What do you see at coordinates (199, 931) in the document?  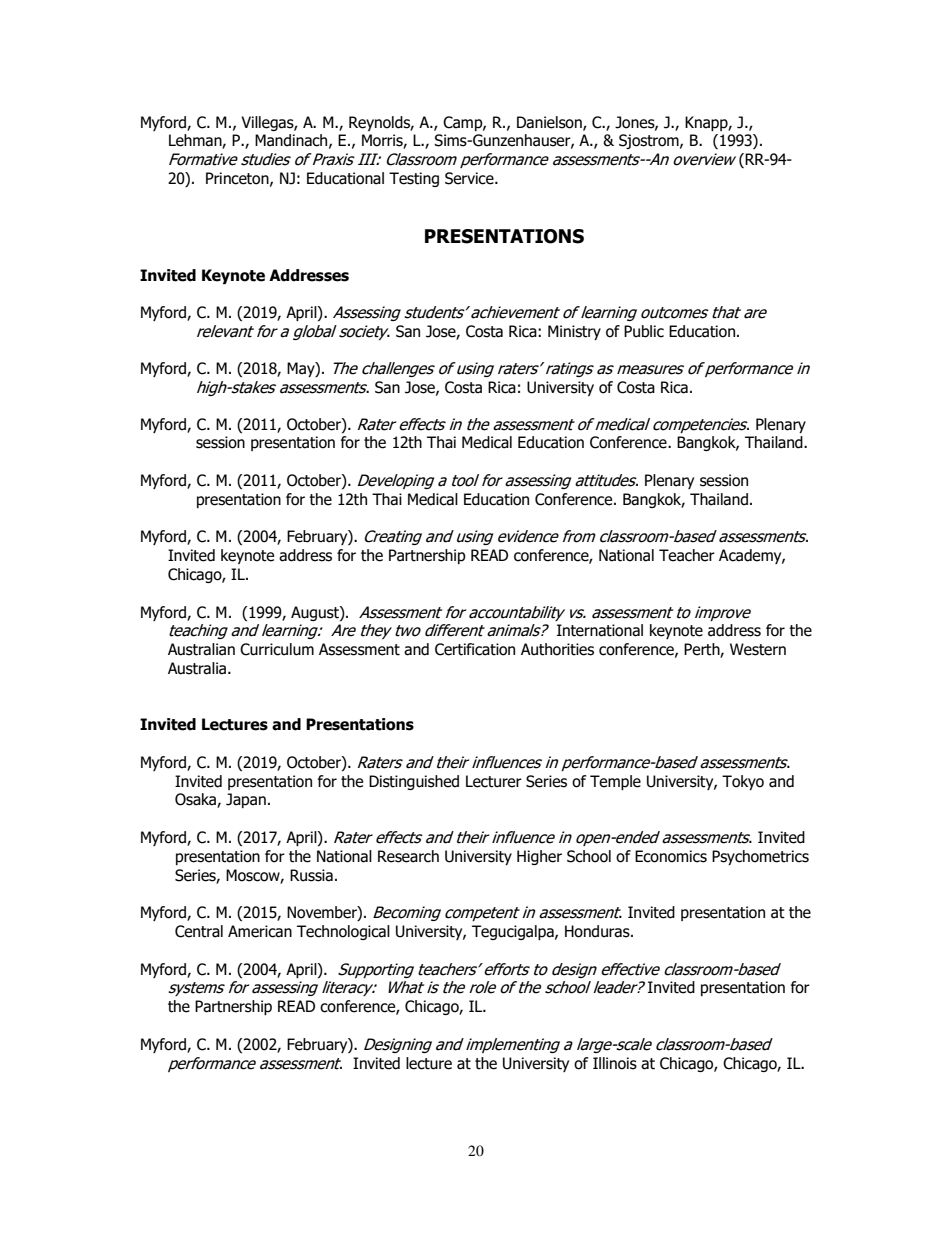 I see `Central` at bounding box center [199, 931].
